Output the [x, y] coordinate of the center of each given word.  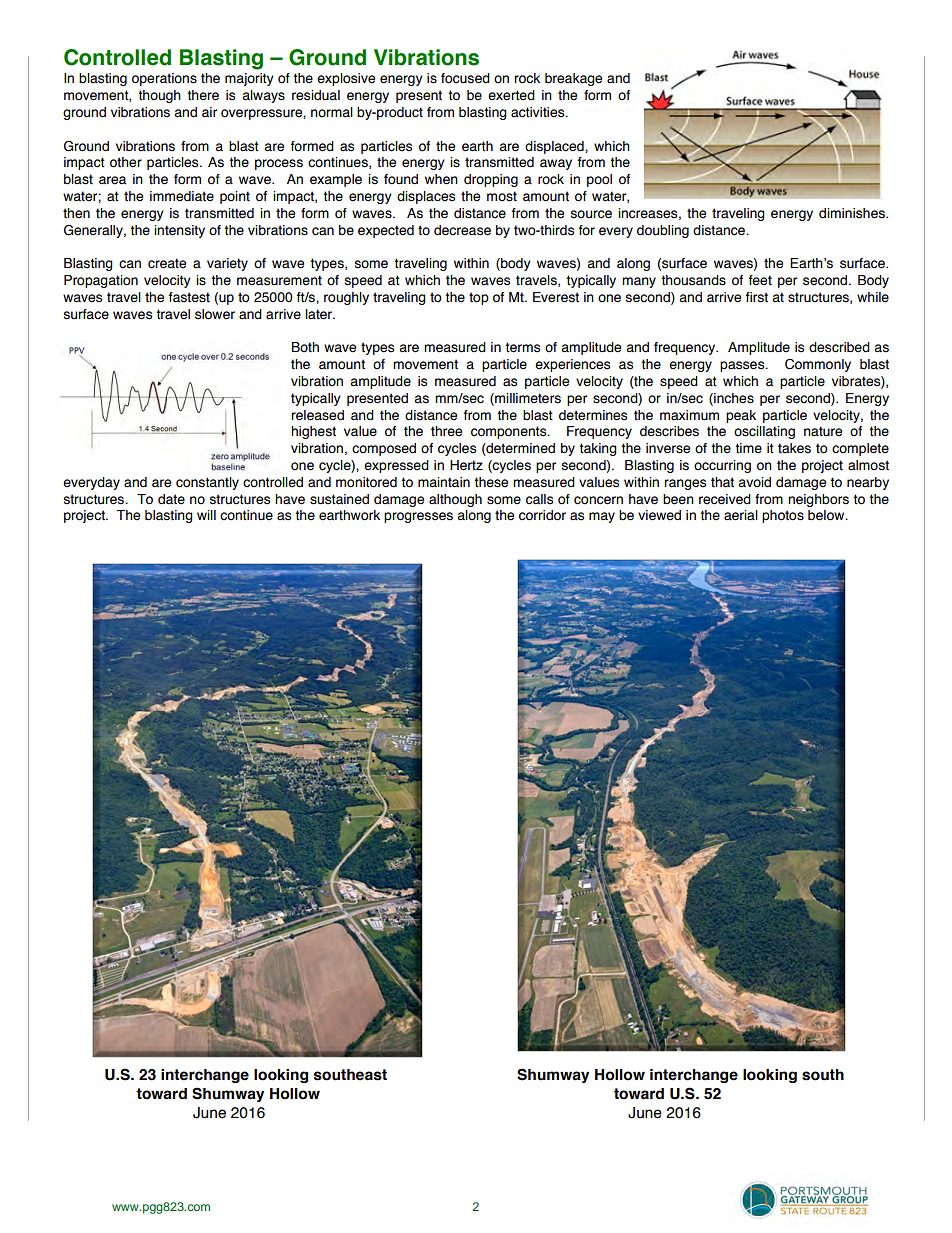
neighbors [818, 500]
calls [539, 499]
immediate [182, 196]
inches [733, 399]
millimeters [527, 399]
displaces [426, 197]
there [203, 95]
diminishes [853, 213]
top [479, 298]
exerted [511, 95]
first [757, 297]
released [317, 415]
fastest [189, 297]
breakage [573, 79]
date [171, 499]
